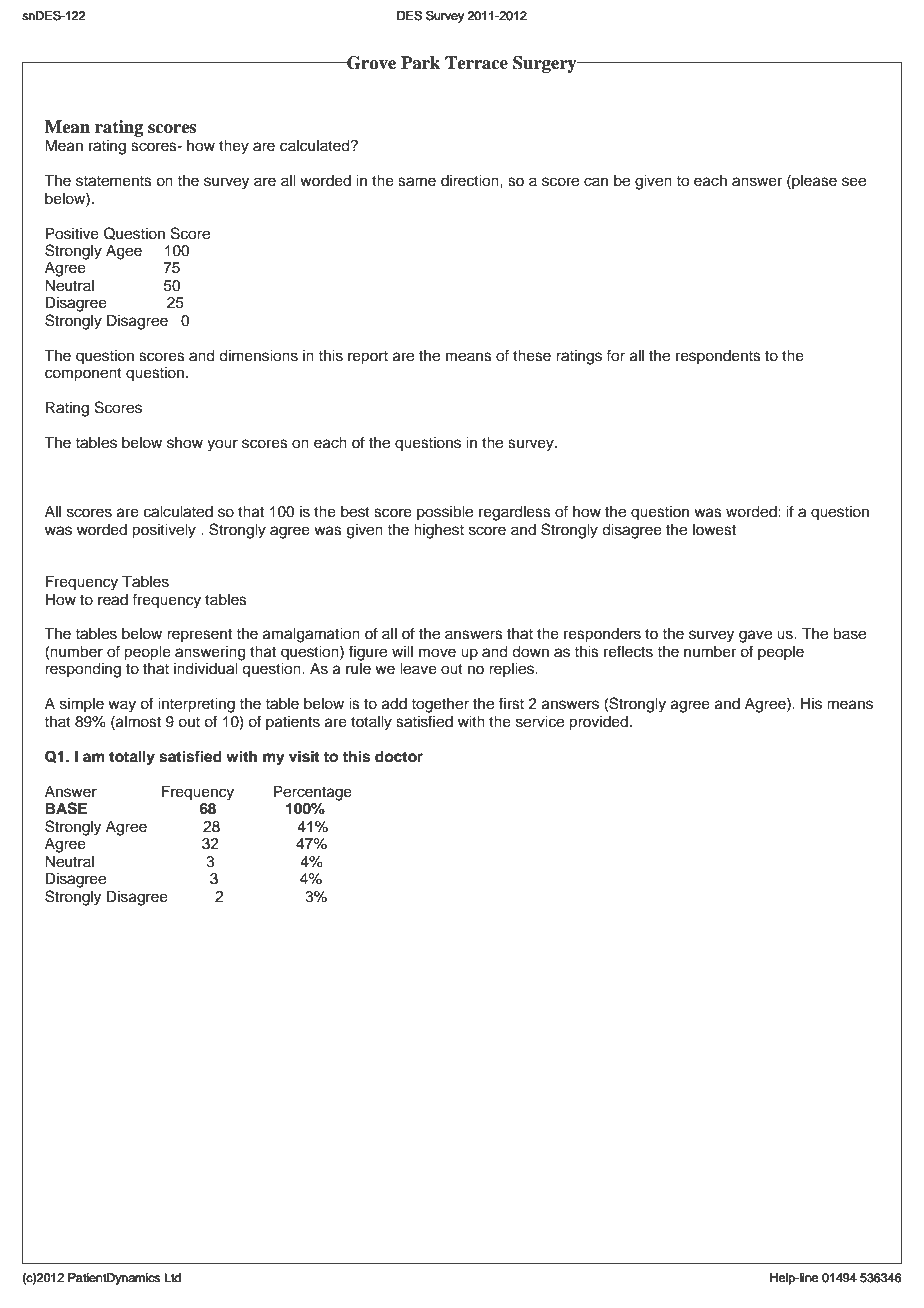  Describe the element at coordinates (172, 1278) in the screenshot. I see `Ltd` at that location.
